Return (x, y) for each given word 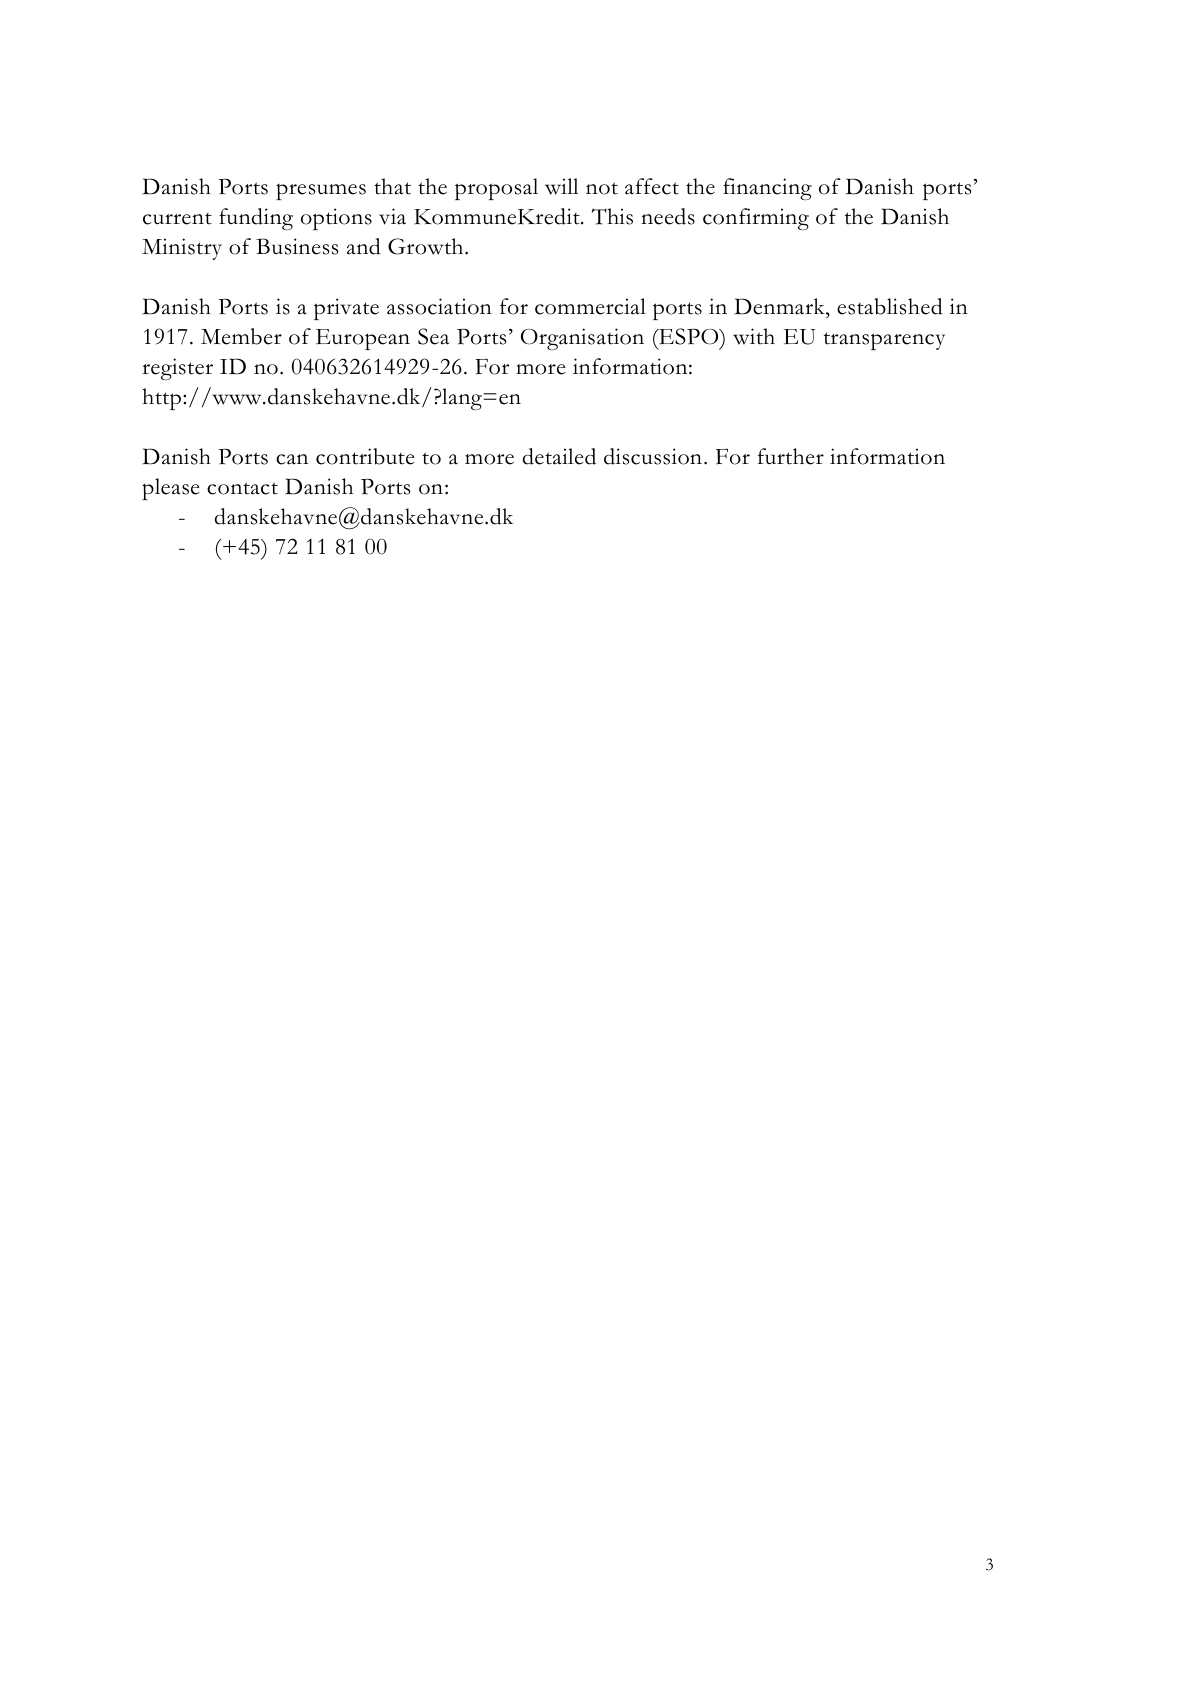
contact (242, 488)
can (292, 459)
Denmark (780, 306)
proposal (496, 189)
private (346, 309)
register (177, 369)
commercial (590, 306)
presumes (321, 192)
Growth (427, 246)
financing (767, 189)
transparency (884, 341)
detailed (559, 456)
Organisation (582, 339)
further (791, 456)
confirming (756, 219)
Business (297, 246)
